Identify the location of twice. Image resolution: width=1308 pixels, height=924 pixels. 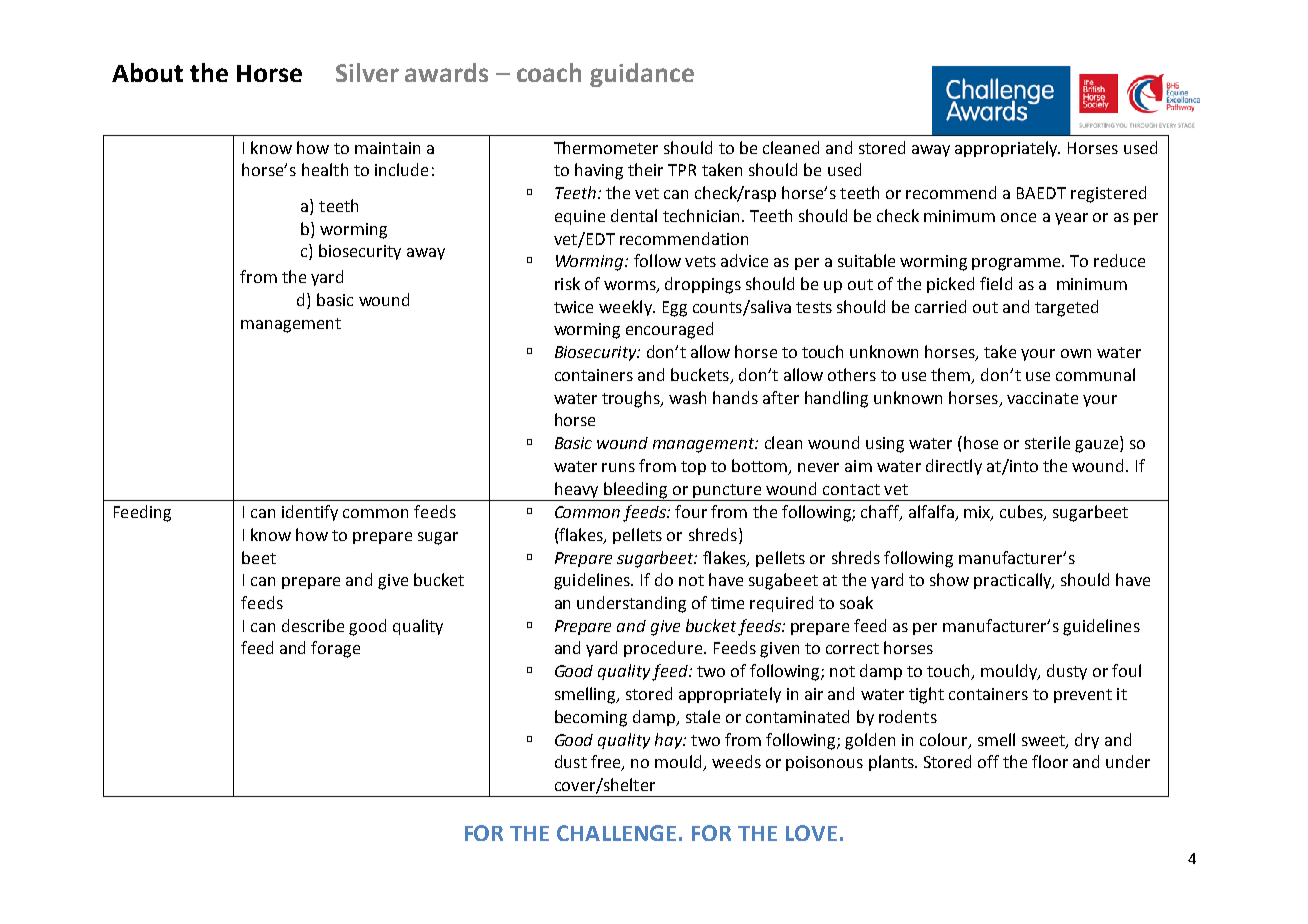
(573, 307).
